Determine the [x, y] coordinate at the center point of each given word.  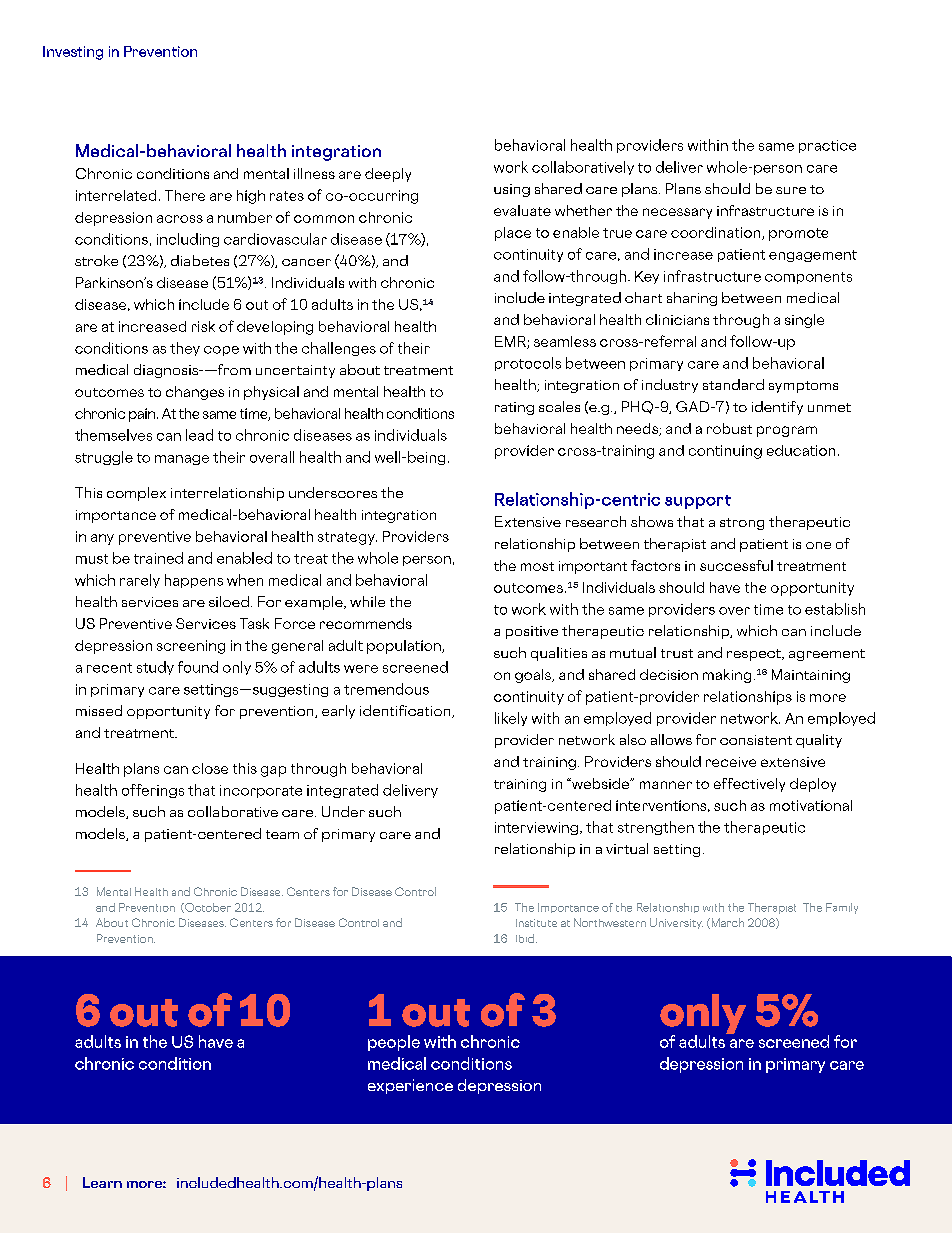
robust [729, 428]
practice [827, 146]
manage [182, 460]
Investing [73, 53]
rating [514, 408]
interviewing [536, 828]
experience [410, 1086]
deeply [388, 175]
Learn [102, 1182]
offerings [153, 791]
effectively [749, 785]
